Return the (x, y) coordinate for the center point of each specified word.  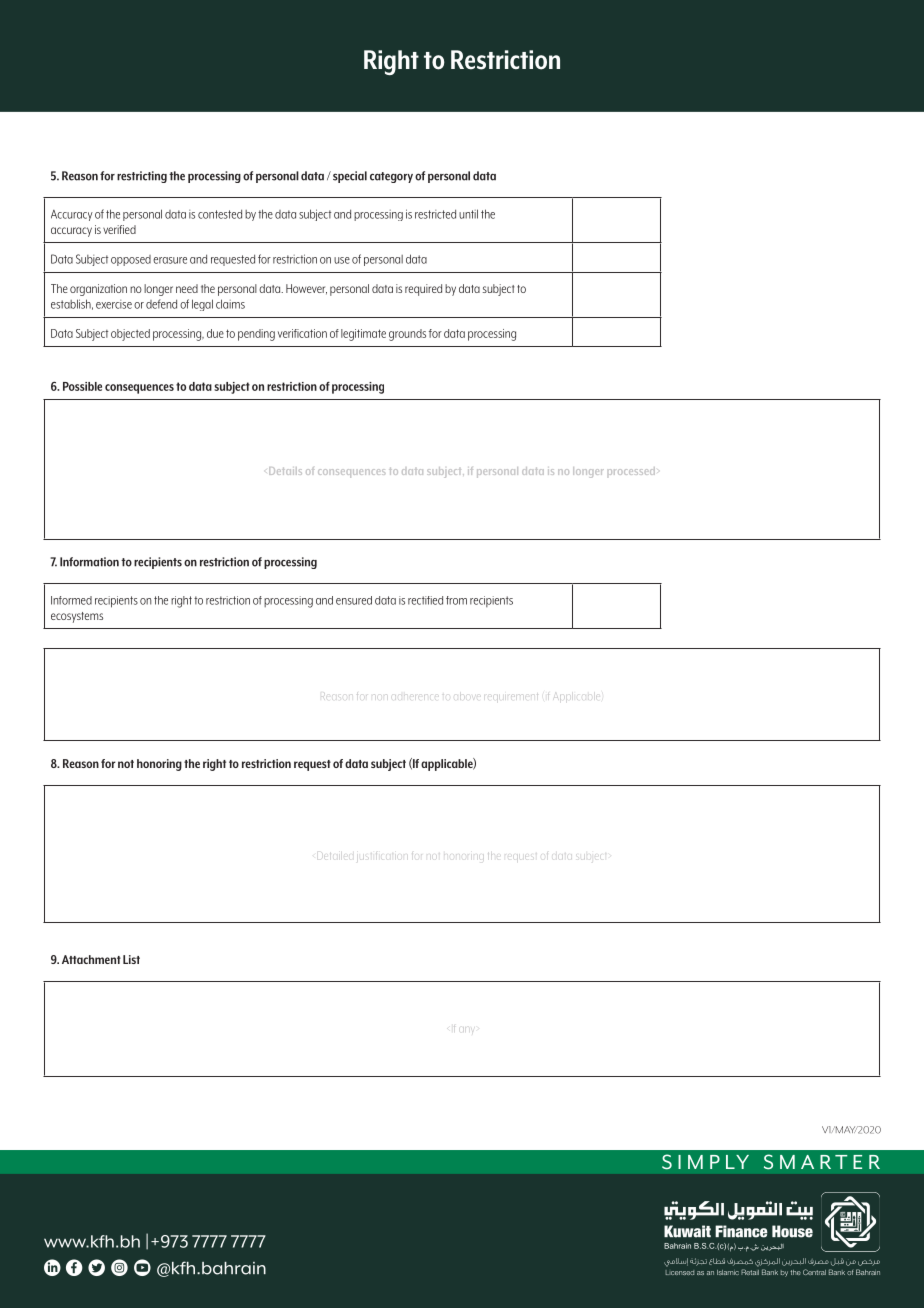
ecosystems (77, 617)
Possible (82, 386)
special (350, 177)
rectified (425, 600)
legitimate (363, 335)
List (131, 959)
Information (89, 562)
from (456, 600)
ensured (354, 600)
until (468, 214)
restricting (142, 177)
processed (631, 471)
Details (285, 471)
